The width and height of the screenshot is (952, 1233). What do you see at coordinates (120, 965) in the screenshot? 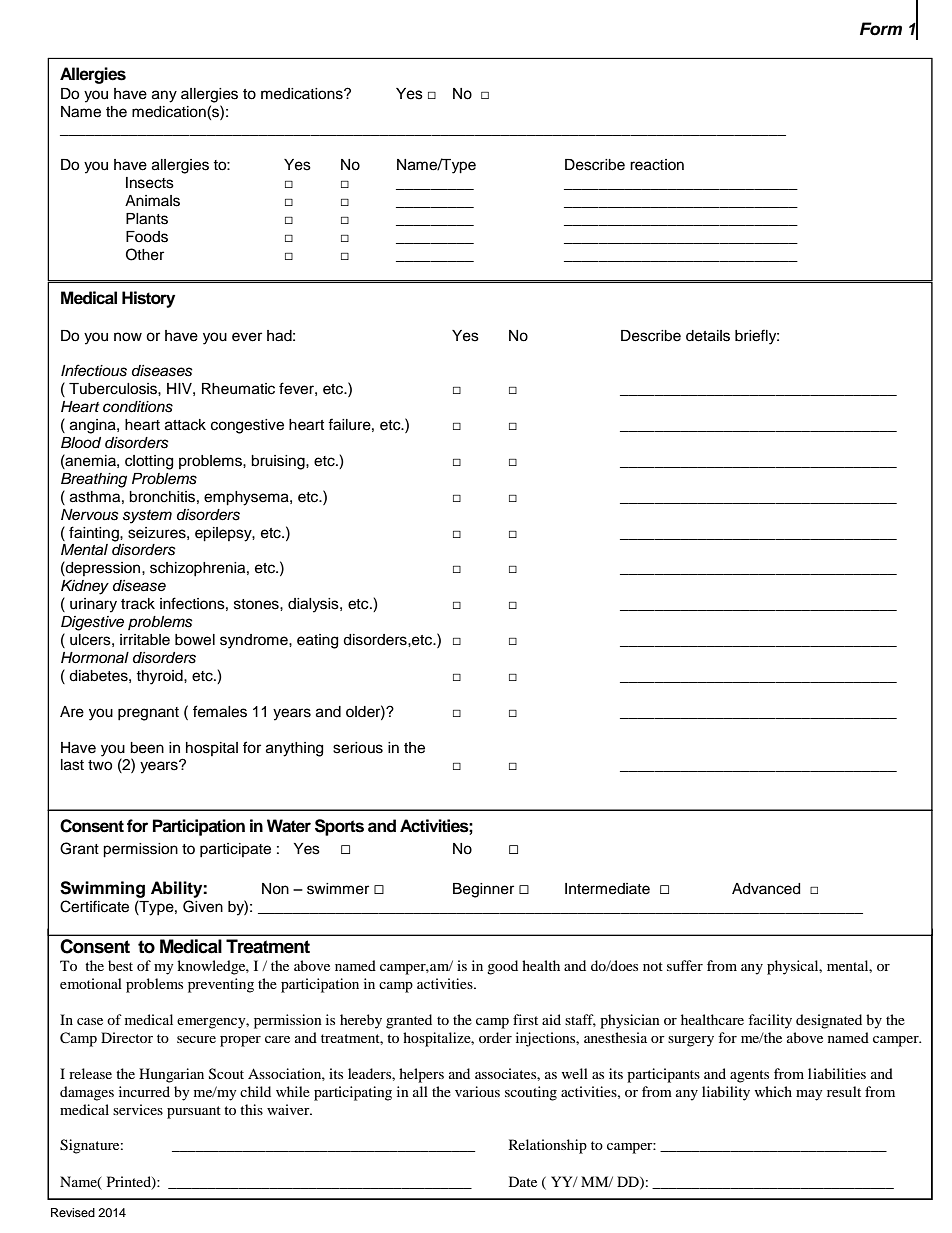
I see `best` at bounding box center [120, 965].
